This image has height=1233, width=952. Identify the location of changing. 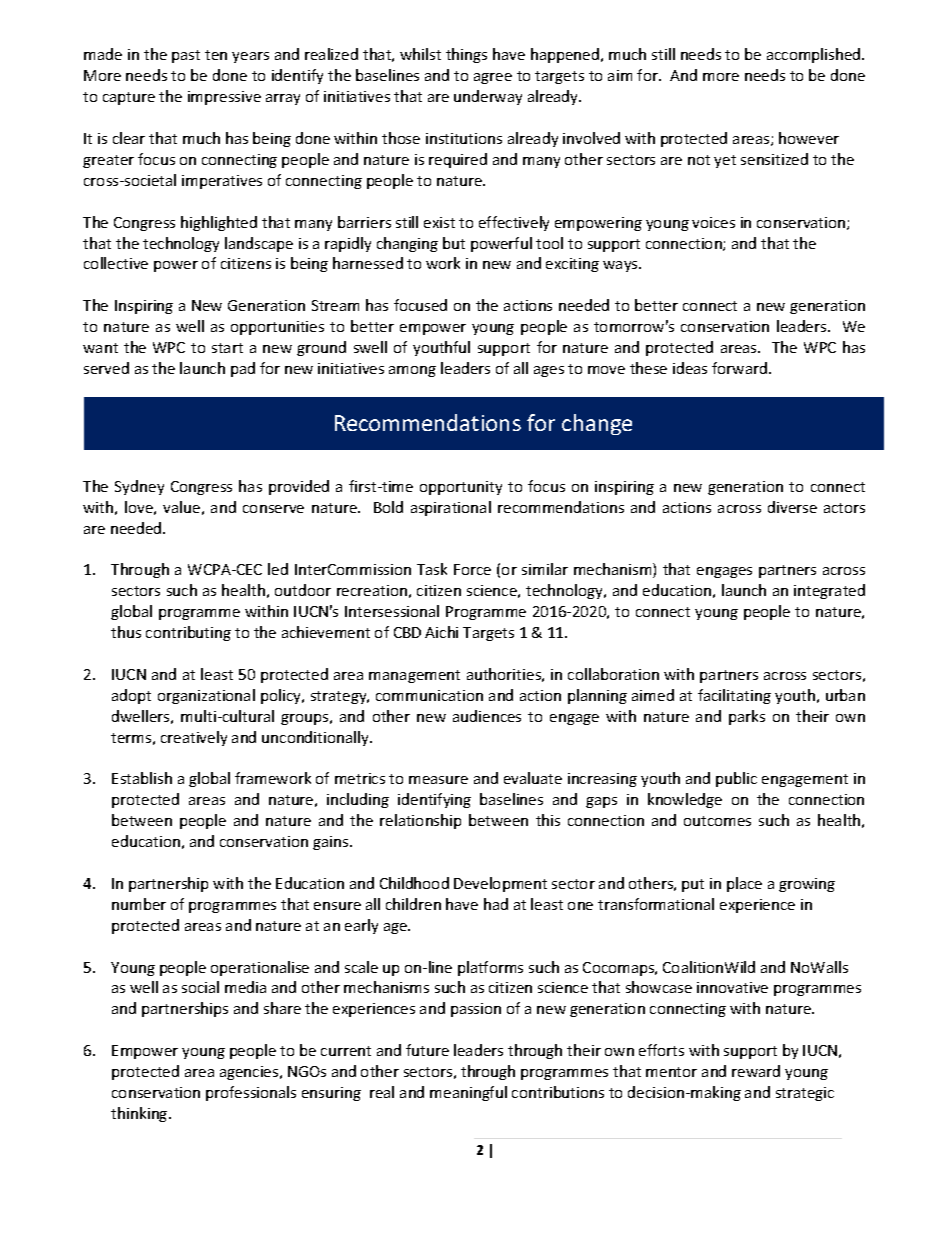
(407, 244).
